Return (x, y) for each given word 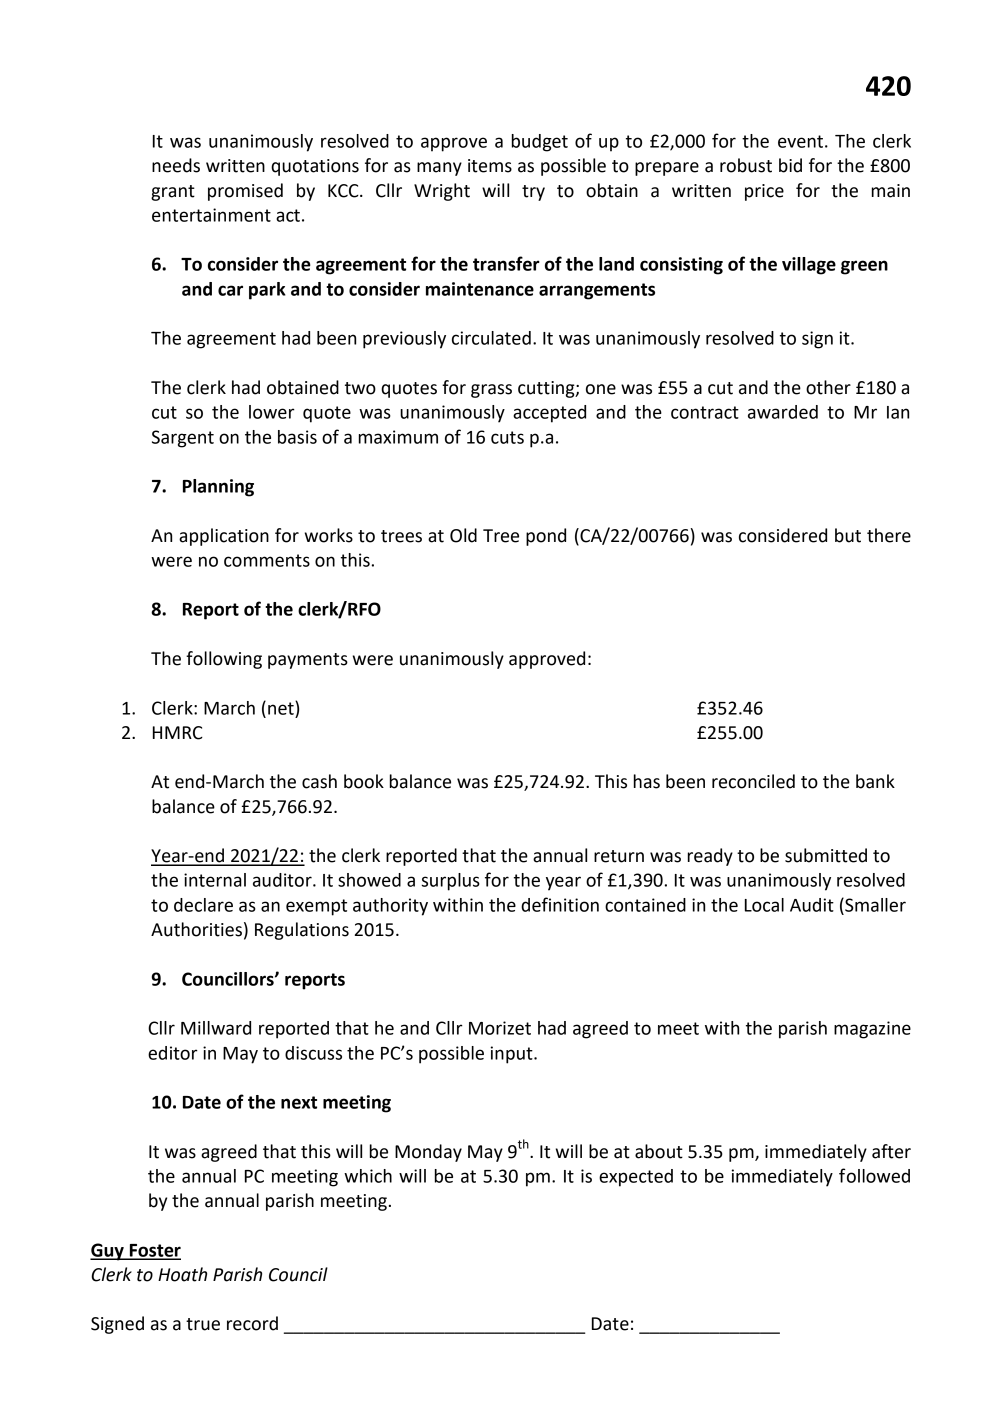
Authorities (196, 929)
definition (560, 904)
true (203, 1324)
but (848, 535)
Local (764, 905)
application (224, 537)
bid (790, 165)
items (490, 166)
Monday (428, 1153)
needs (176, 165)
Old (463, 535)
